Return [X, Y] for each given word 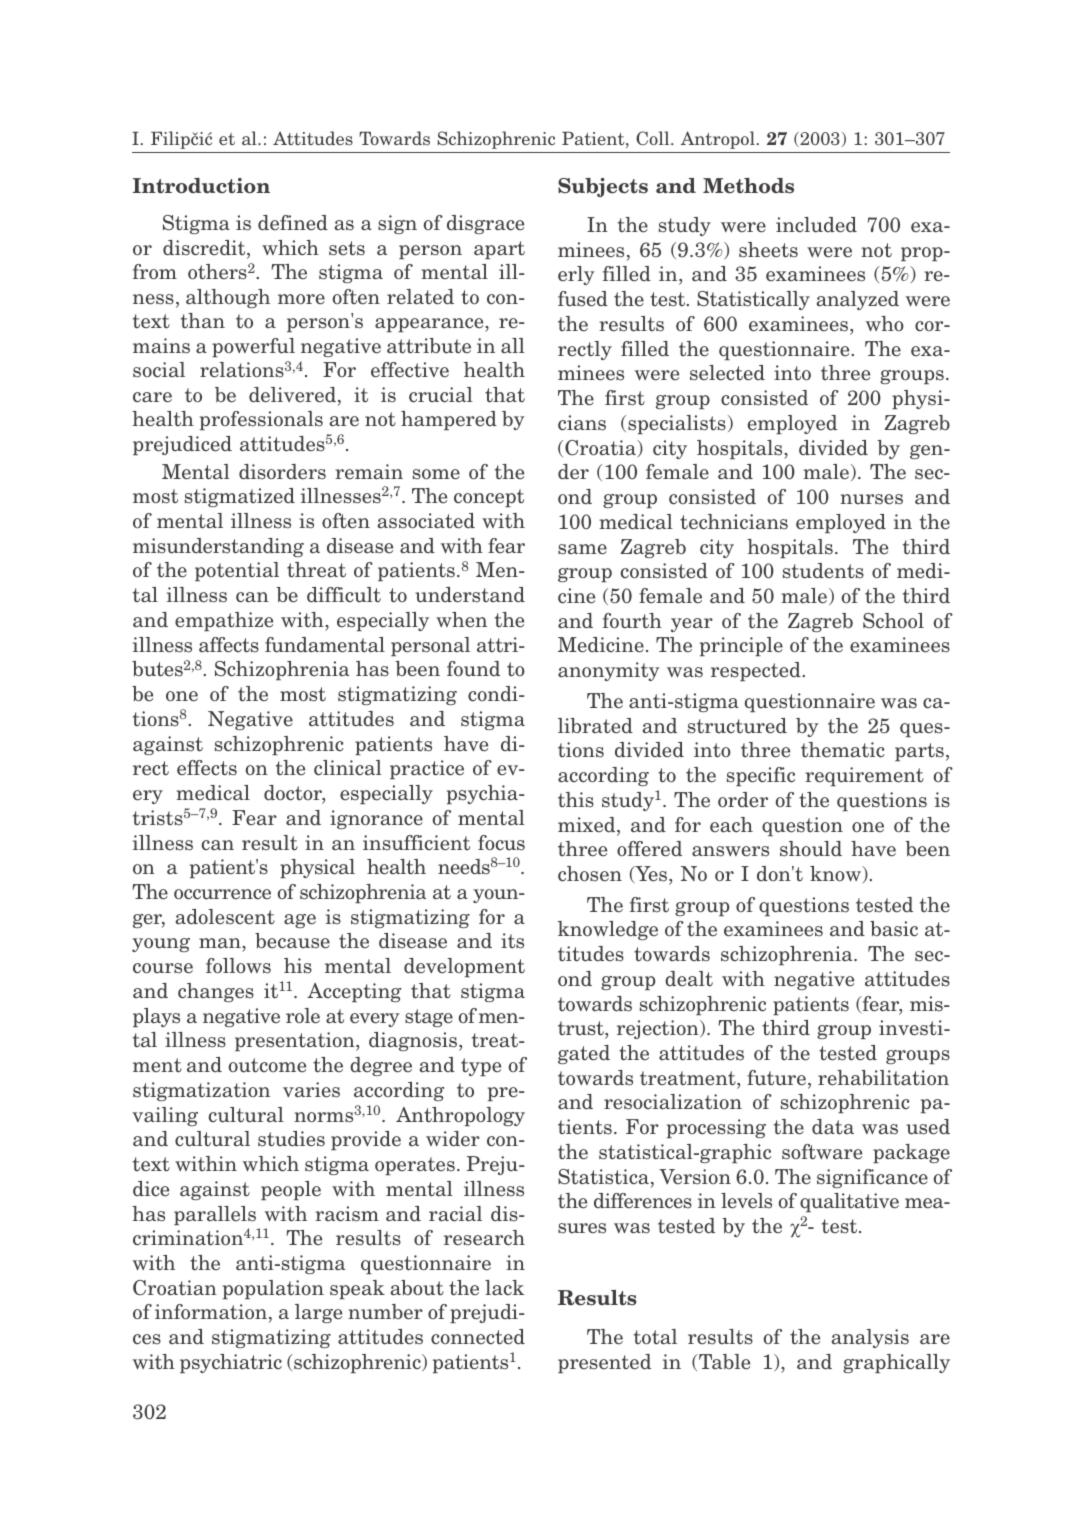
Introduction [201, 186]
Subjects [603, 187]
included [816, 225]
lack [505, 1288]
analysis [870, 1338]
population [273, 1289]
